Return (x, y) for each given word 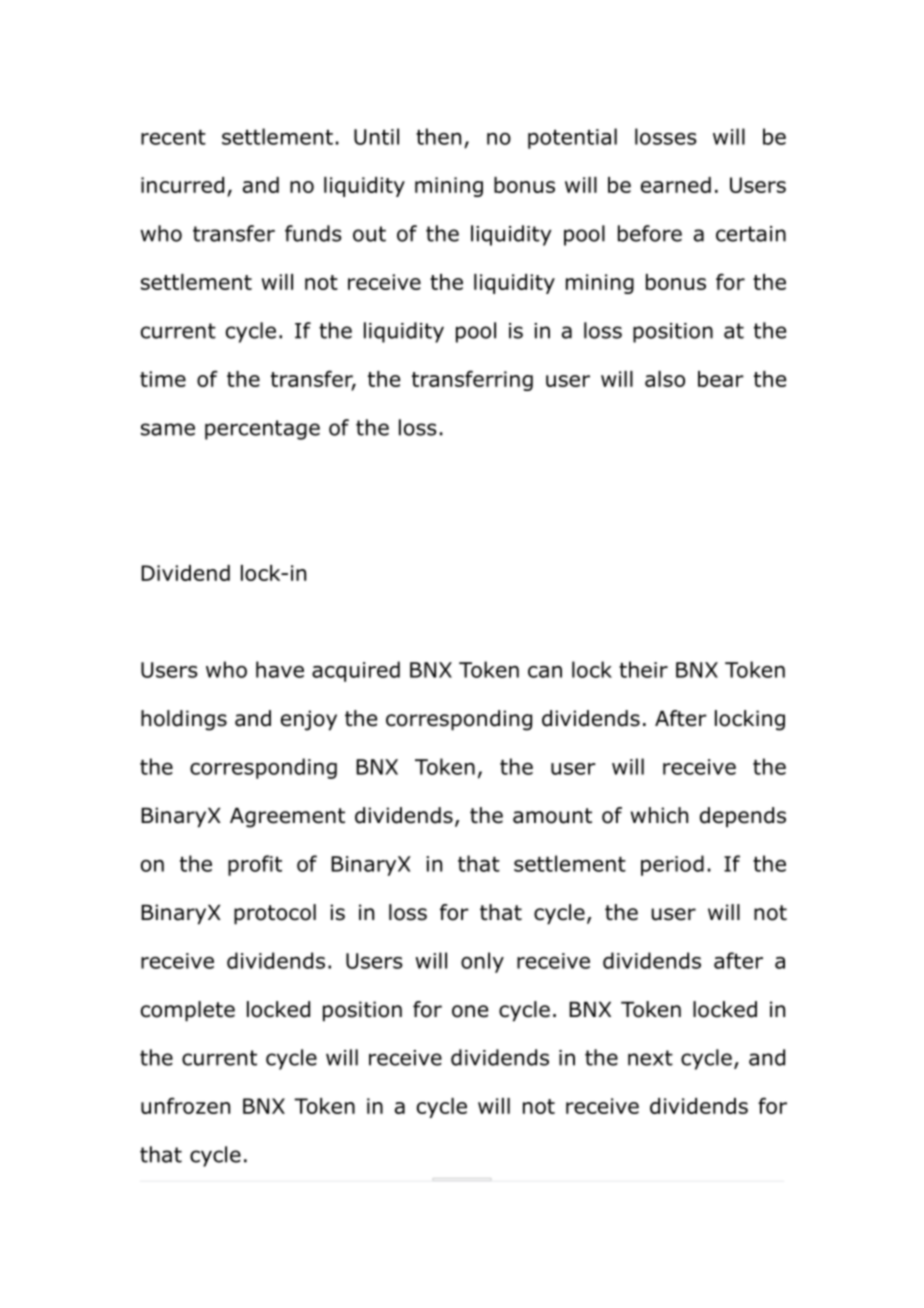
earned (676, 185)
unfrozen (185, 1105)
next (650, 1058)
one (470, 1011)
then (438, 136)
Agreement (287, 818)
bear (721, 379)
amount (552, 816)
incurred (182, 185)
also (665, 379)
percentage (262, 430)
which (659, 815)
